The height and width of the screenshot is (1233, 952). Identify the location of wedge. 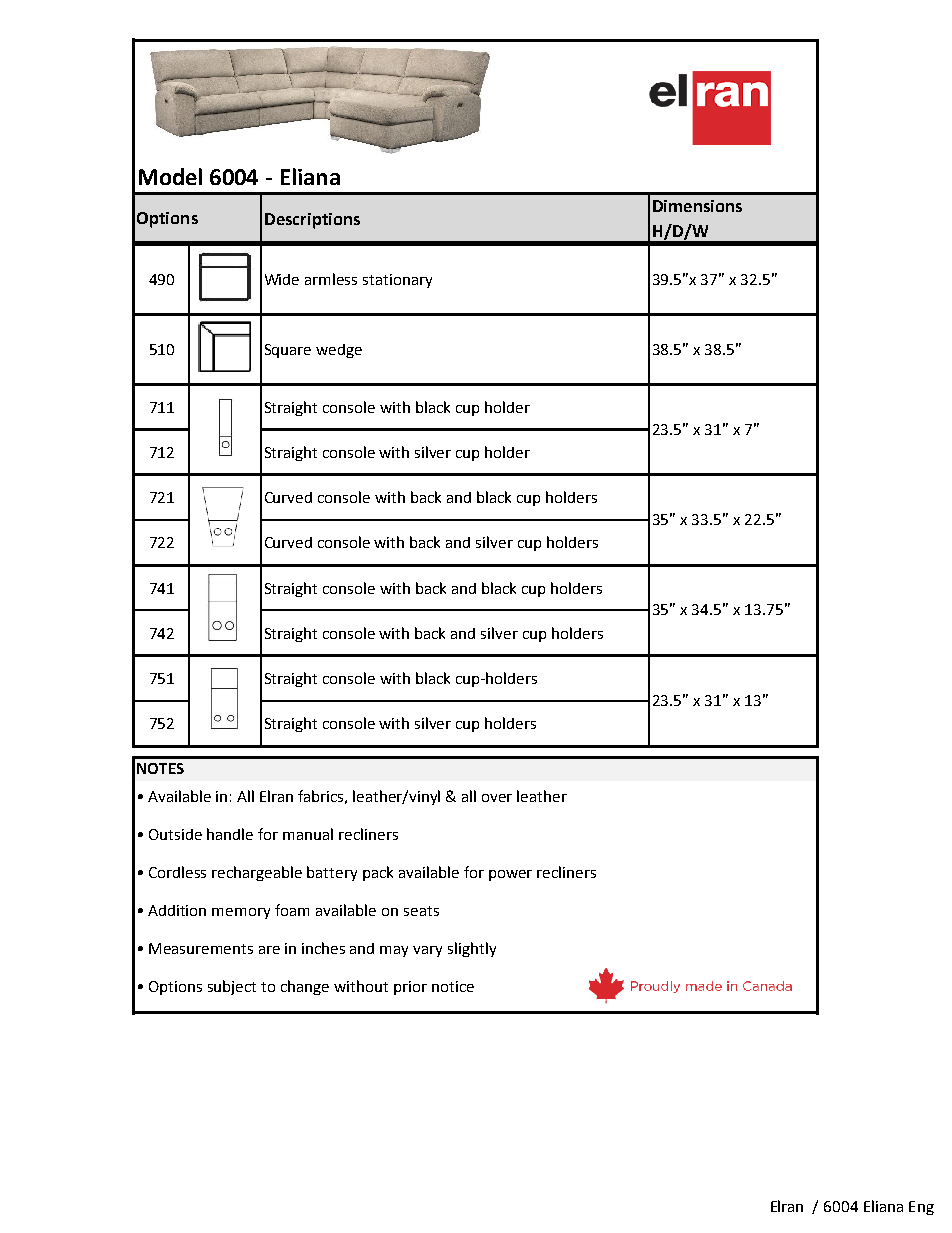
(339, 351).
